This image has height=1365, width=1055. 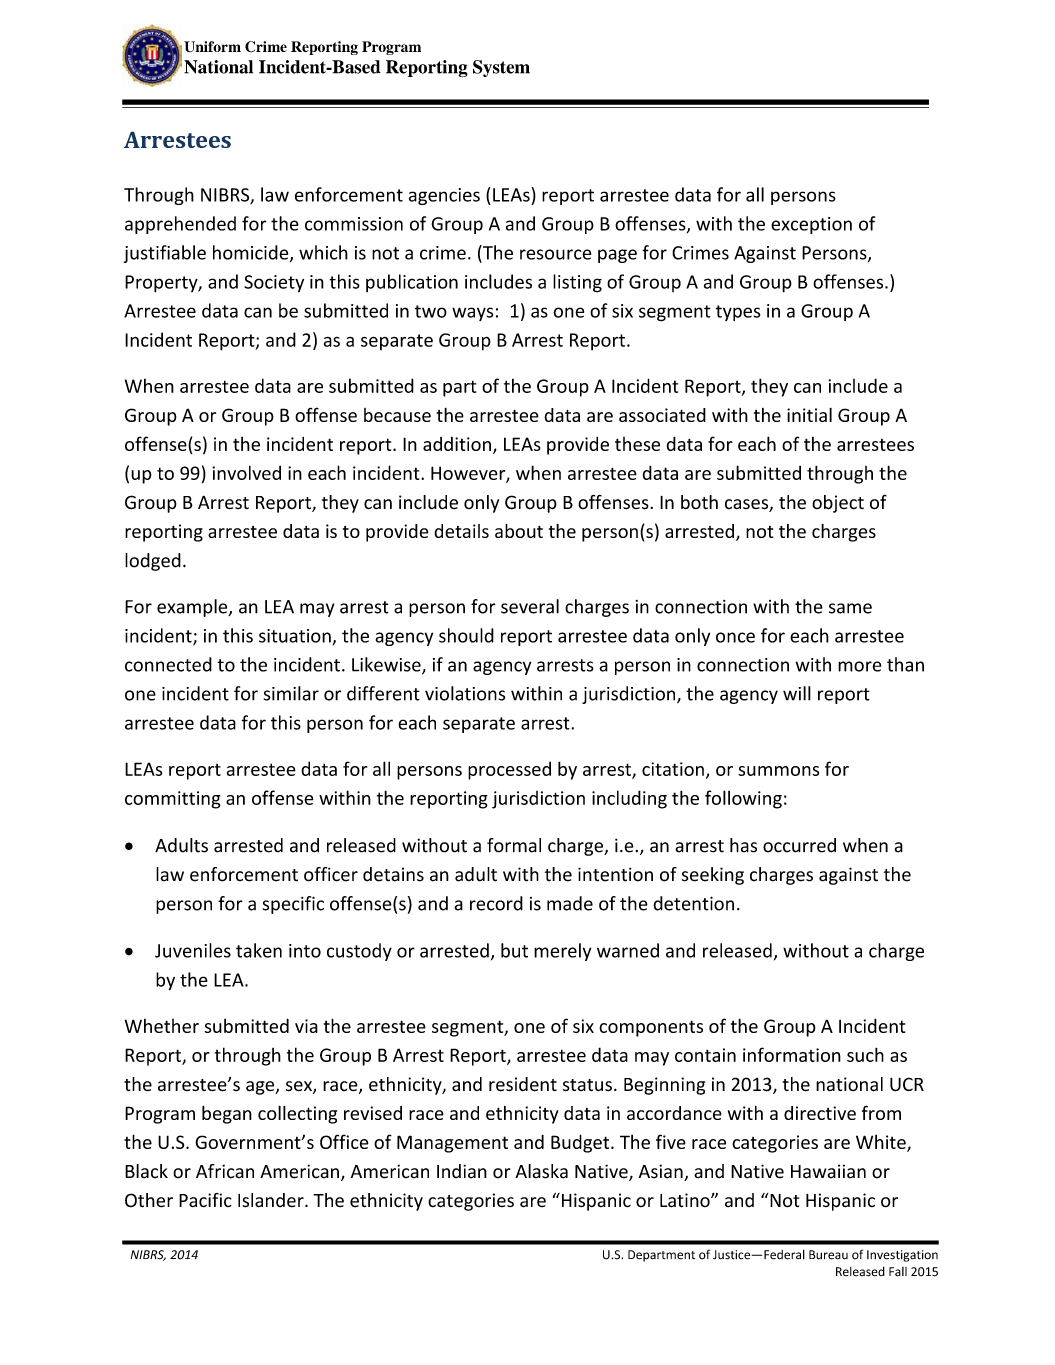 I want to click on situation, so click(x=296, y=637).
